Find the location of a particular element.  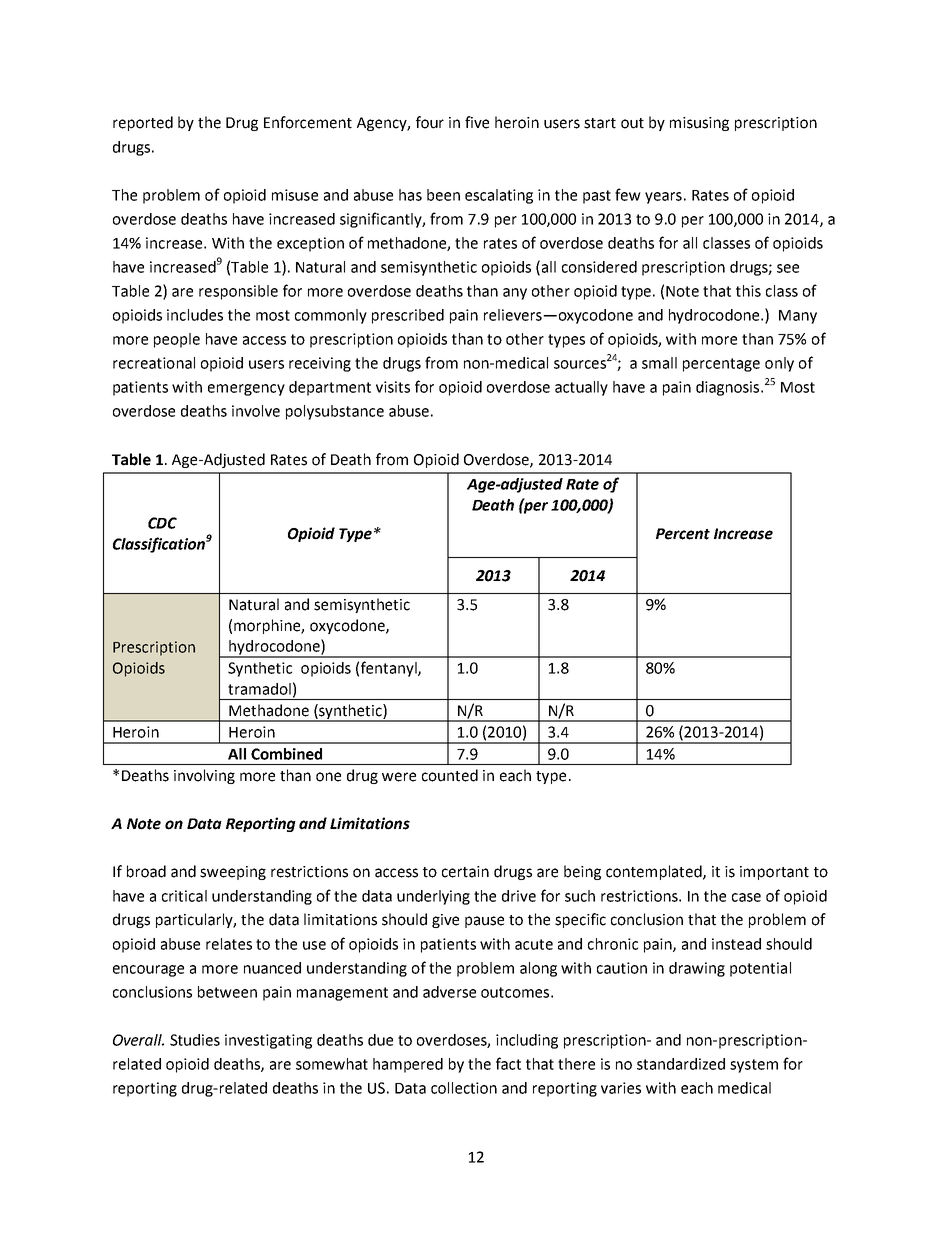

involving is located at coordinates (204, 776).
